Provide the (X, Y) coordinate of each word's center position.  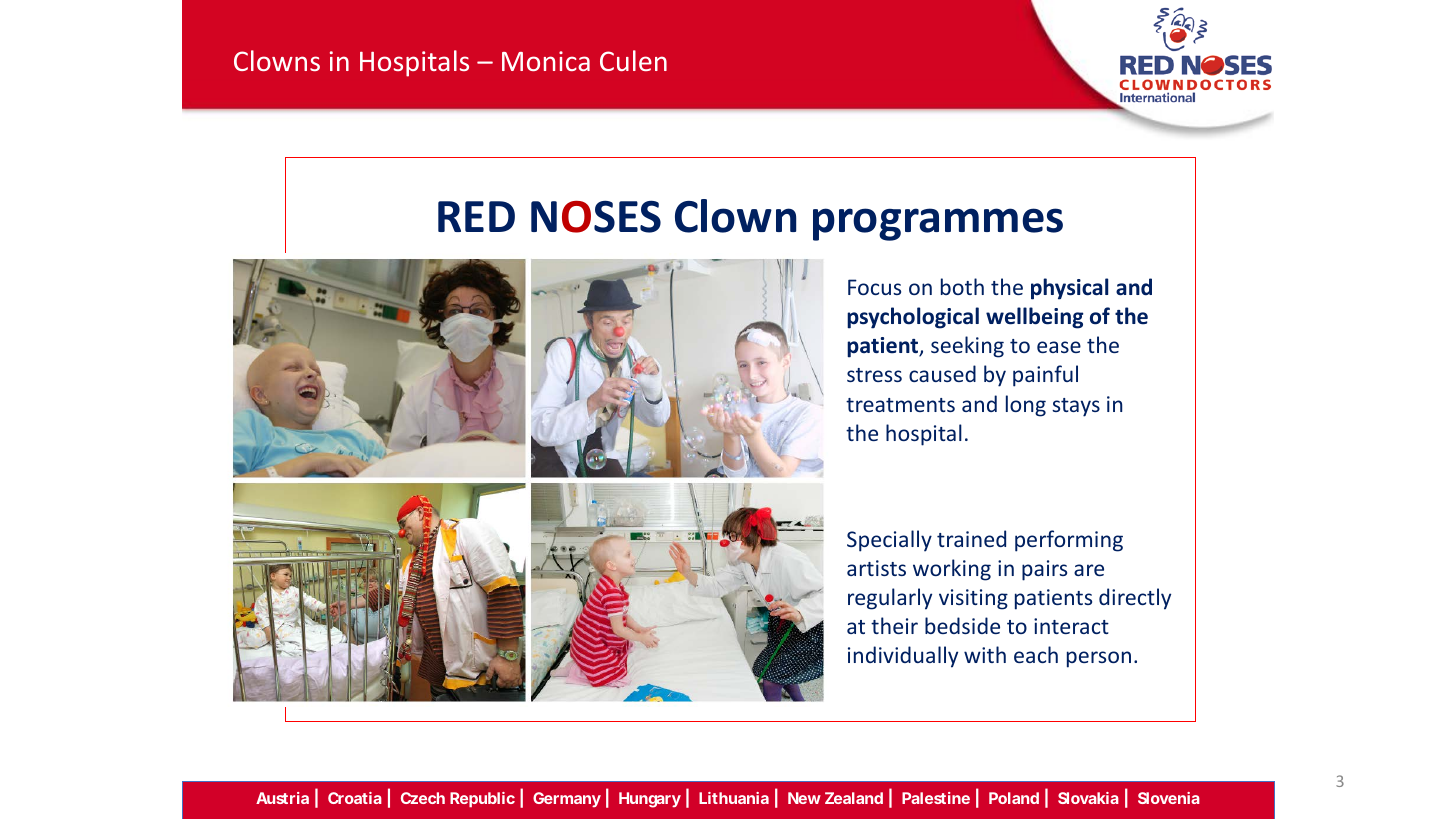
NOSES (596, 216)
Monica (546, 61)
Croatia (355, 798)
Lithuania (734, 798)
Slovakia (1088, 798)
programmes (938, 224)
